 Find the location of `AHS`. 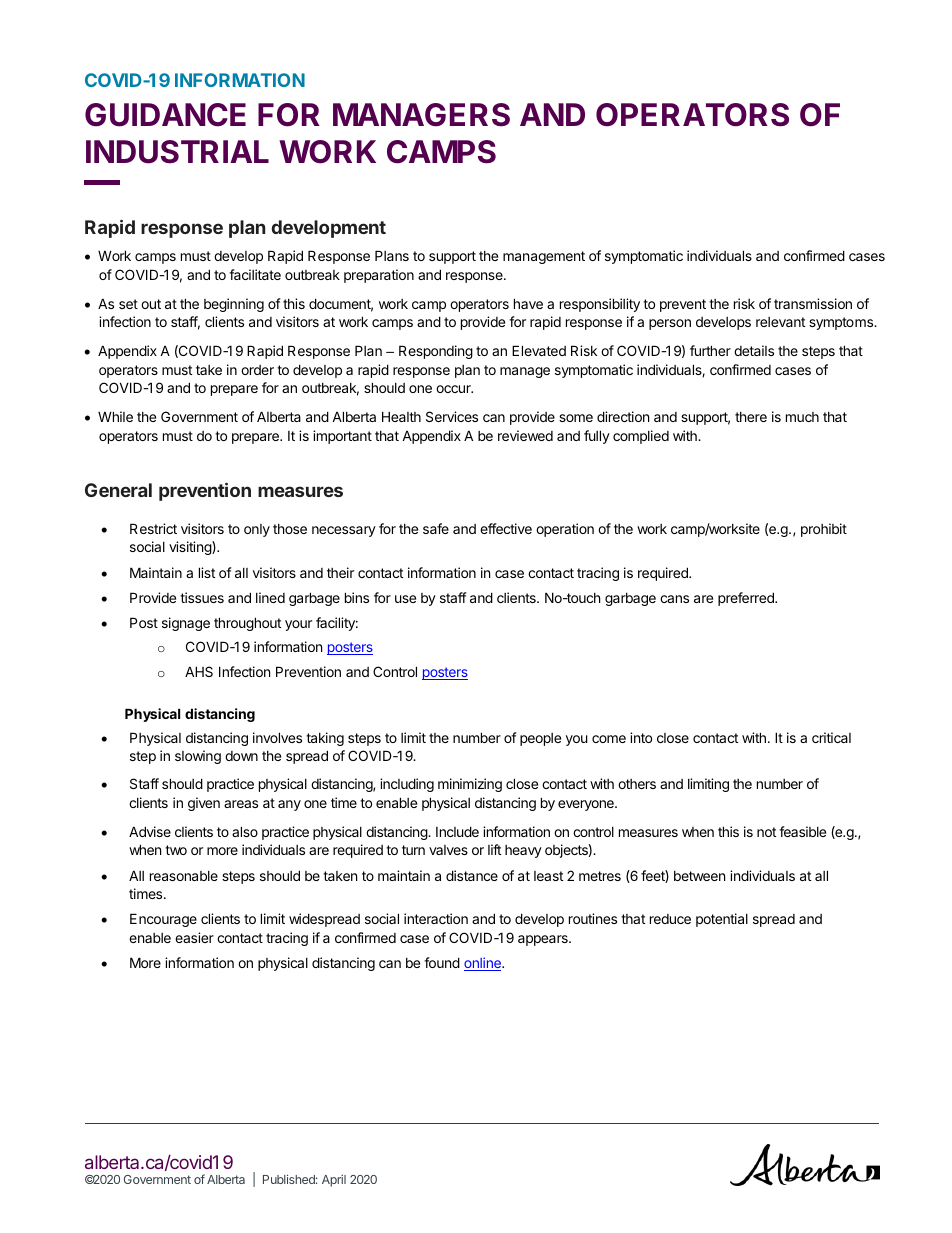

AHS is located at coordinates (199, 671).
